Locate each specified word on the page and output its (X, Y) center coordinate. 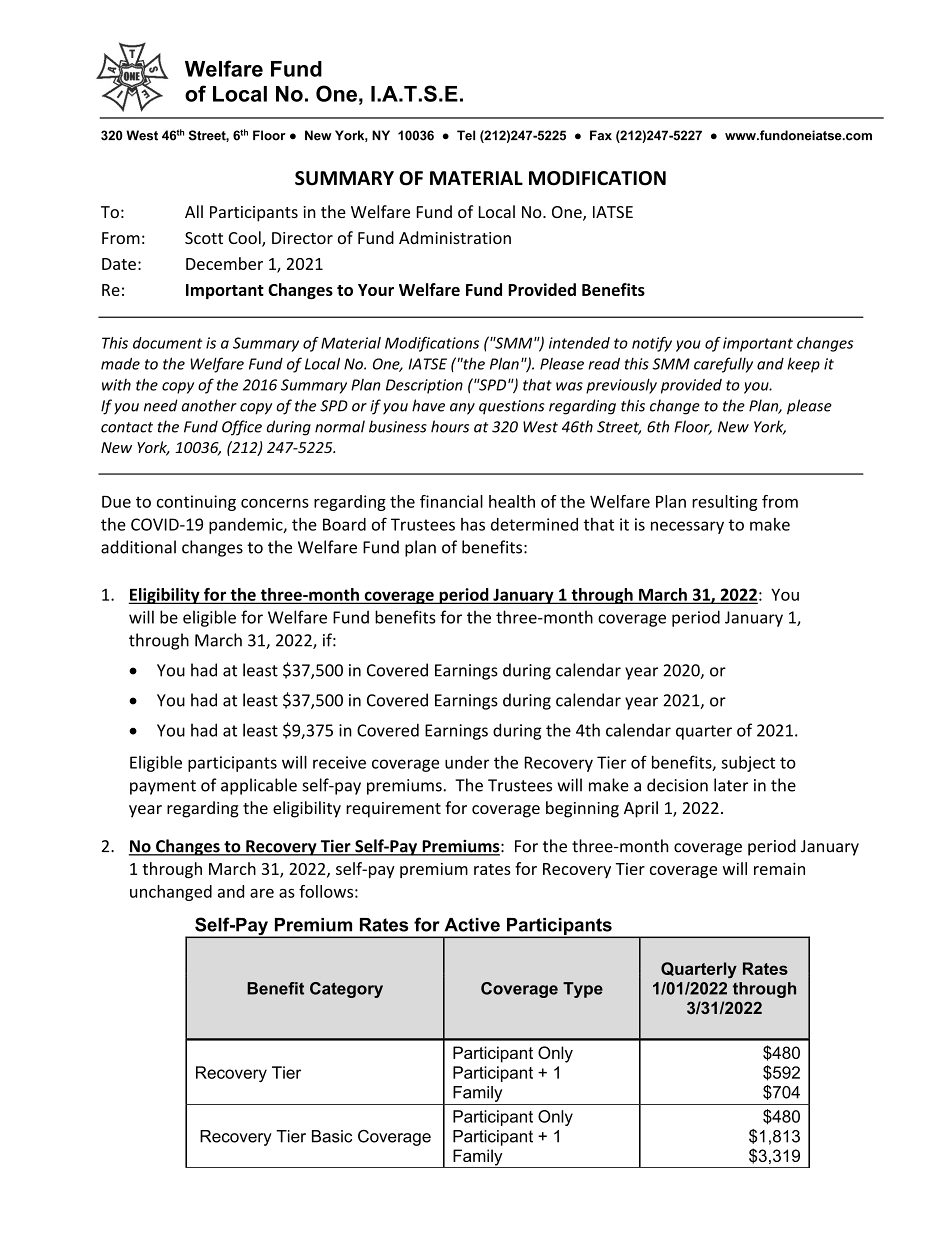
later (731, 785)
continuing (196, 503)
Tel (466, 135)
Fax (601, 135)
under (467, 762)
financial (451, 501)
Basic (332, 1136)
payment (163, 787)
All (194, 211)
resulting (725, 503)
